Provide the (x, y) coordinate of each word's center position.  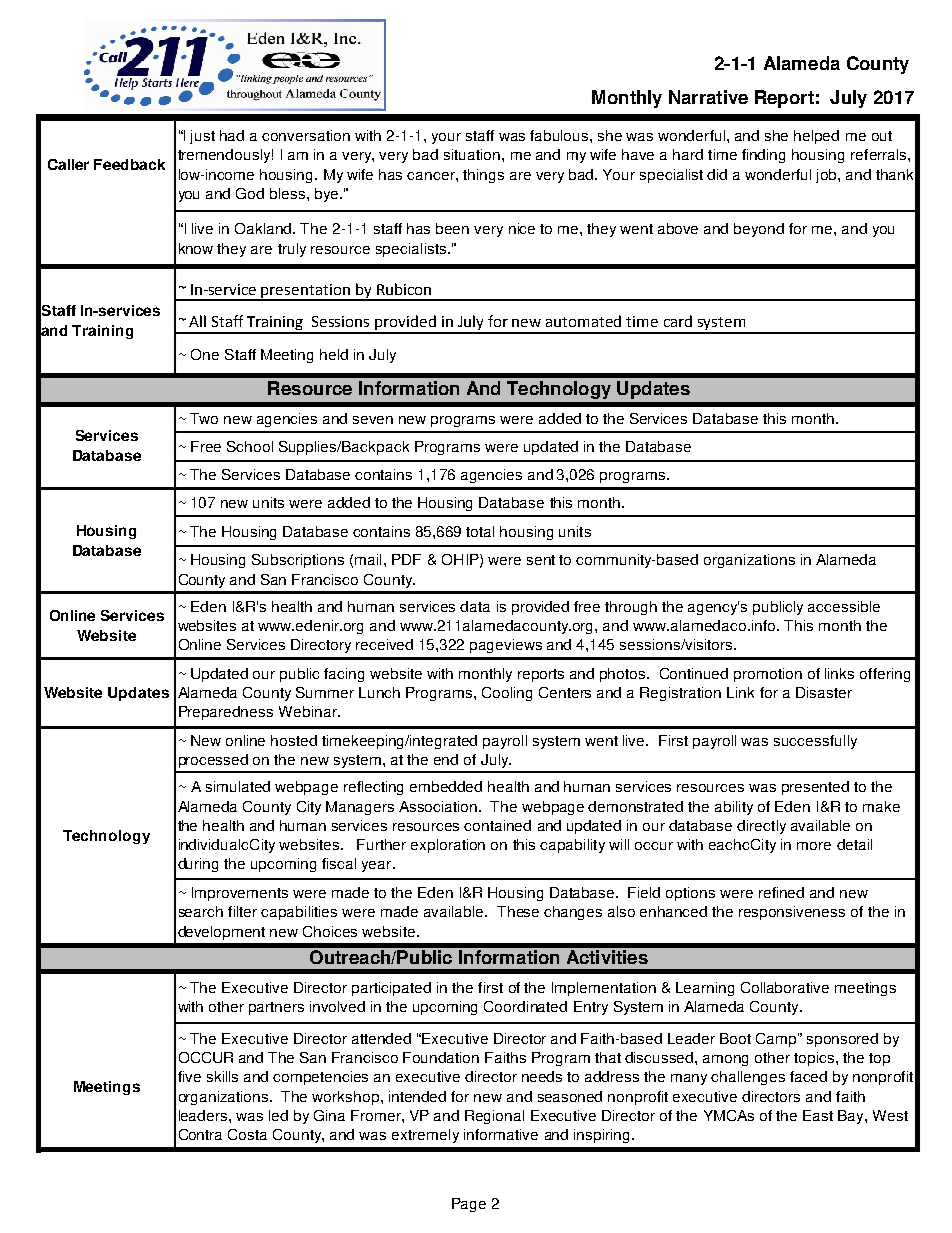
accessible (844, 606)
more (814, 846)
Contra (200, 1134)
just (202, 137)
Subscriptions (298, 561)
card (678, 321)
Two (204, 418)
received (384, 644)
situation (472, 154)
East (818, 1115)
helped (816, 137)
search (201, 911)
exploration (448, 846)
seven (373, 420)
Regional (494, 1117)
